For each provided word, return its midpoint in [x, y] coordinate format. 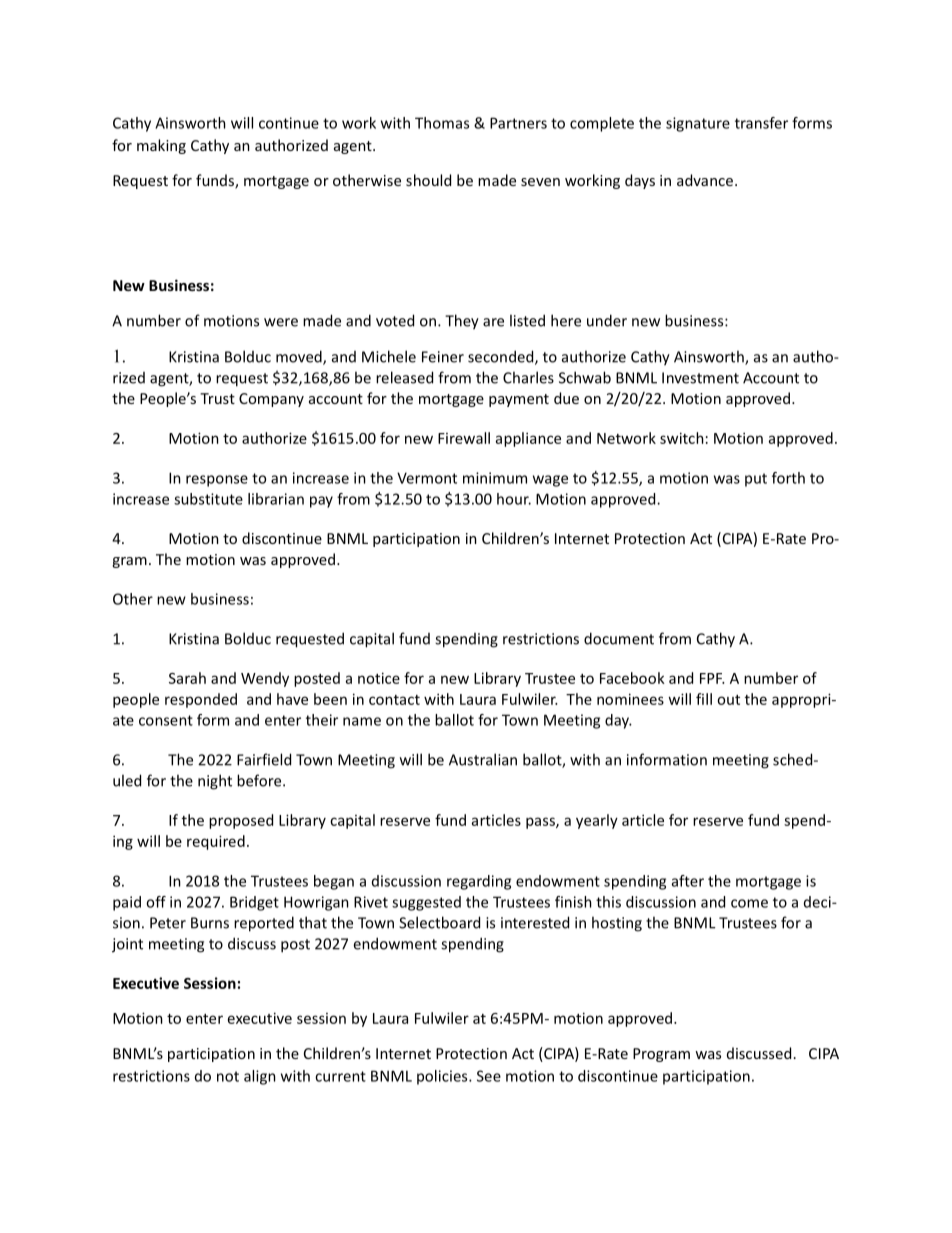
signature [698, 124]
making [161, 146]
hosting [617, 924]
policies [443, 1077]
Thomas [442, 123]
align [260, 1077]
